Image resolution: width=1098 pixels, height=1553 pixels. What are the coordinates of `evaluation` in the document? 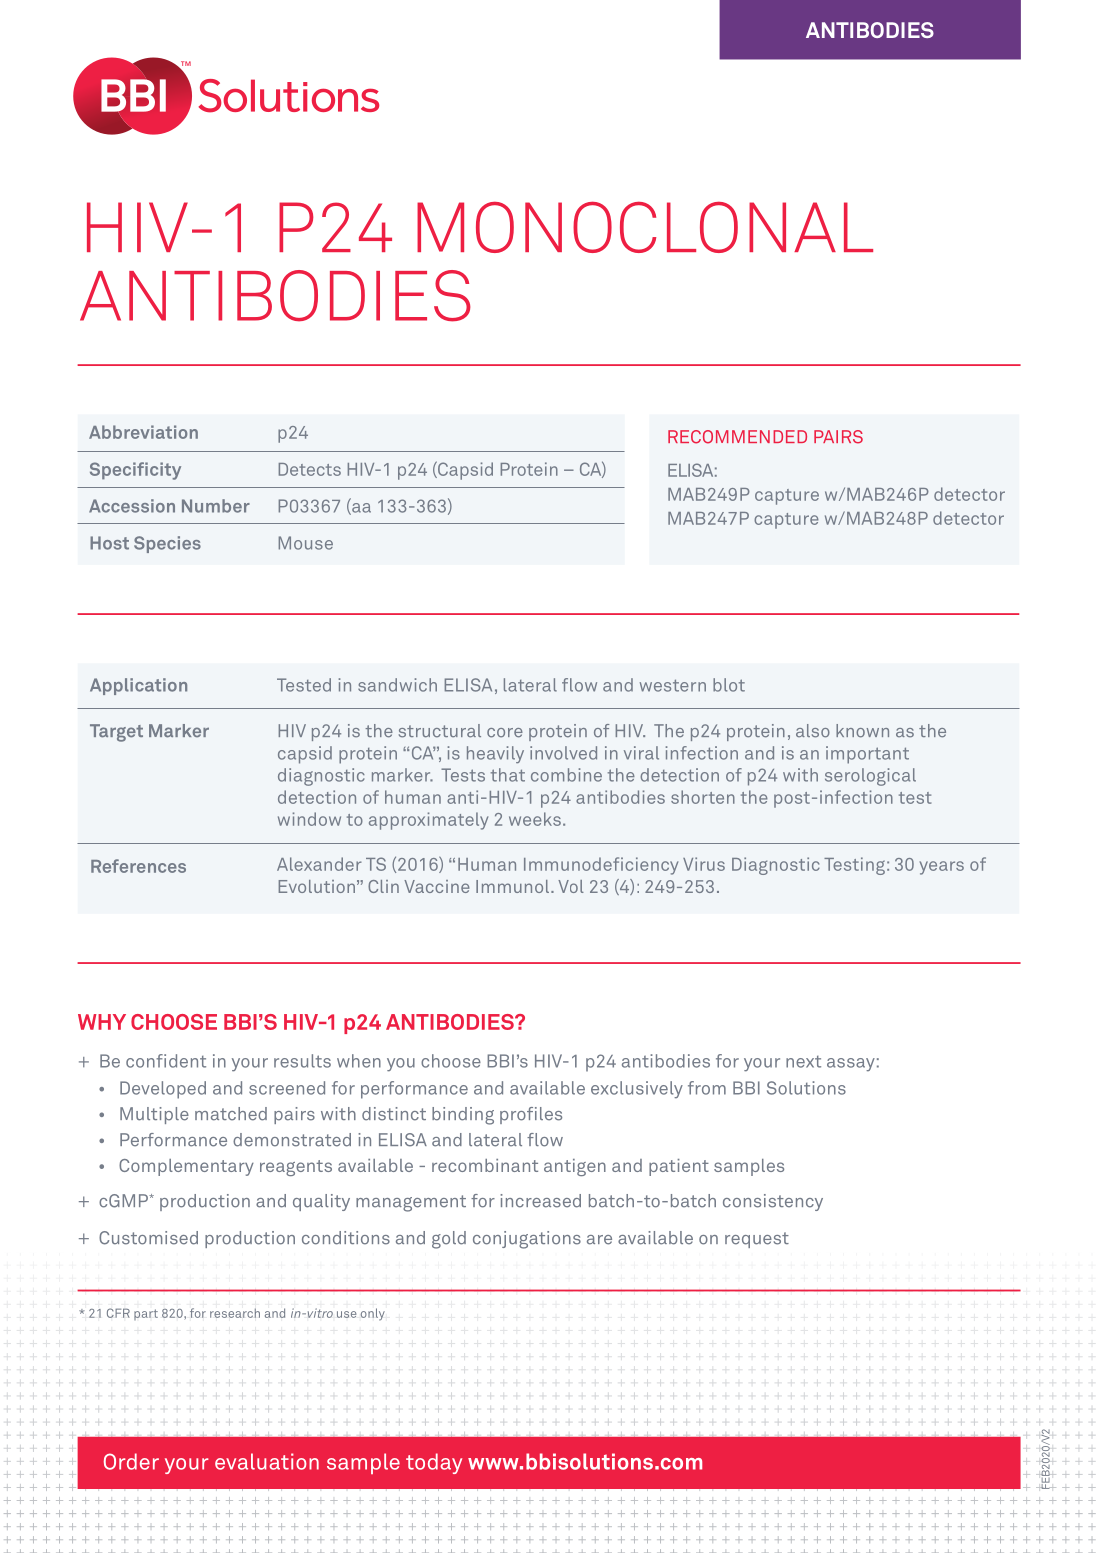 It's located at (267, 1461).
